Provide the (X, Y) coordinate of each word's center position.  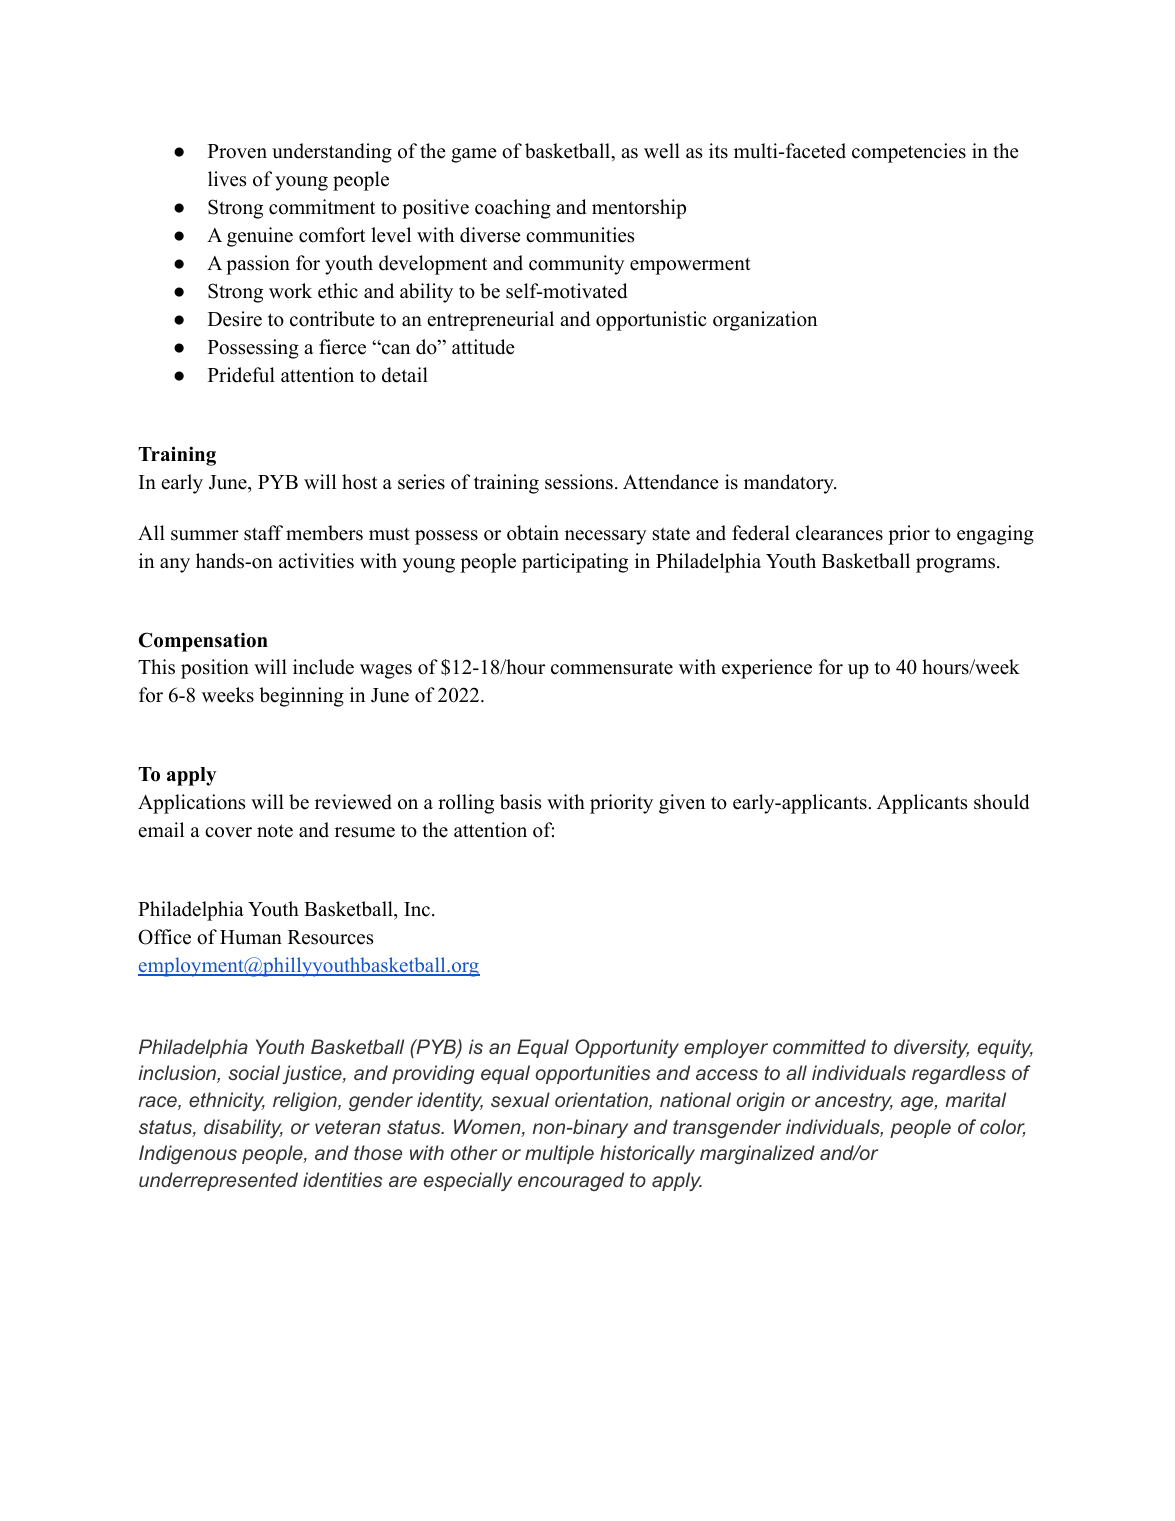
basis (520, 802)
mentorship (639, 209)
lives (227, 179)
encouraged (571, 1181)
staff (263, 533)
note (275, 831)
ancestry (854, 1102)
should (1001, 802)
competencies (909, 153)
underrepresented (218, 1181)
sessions (579, 482)
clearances (839, 533)
